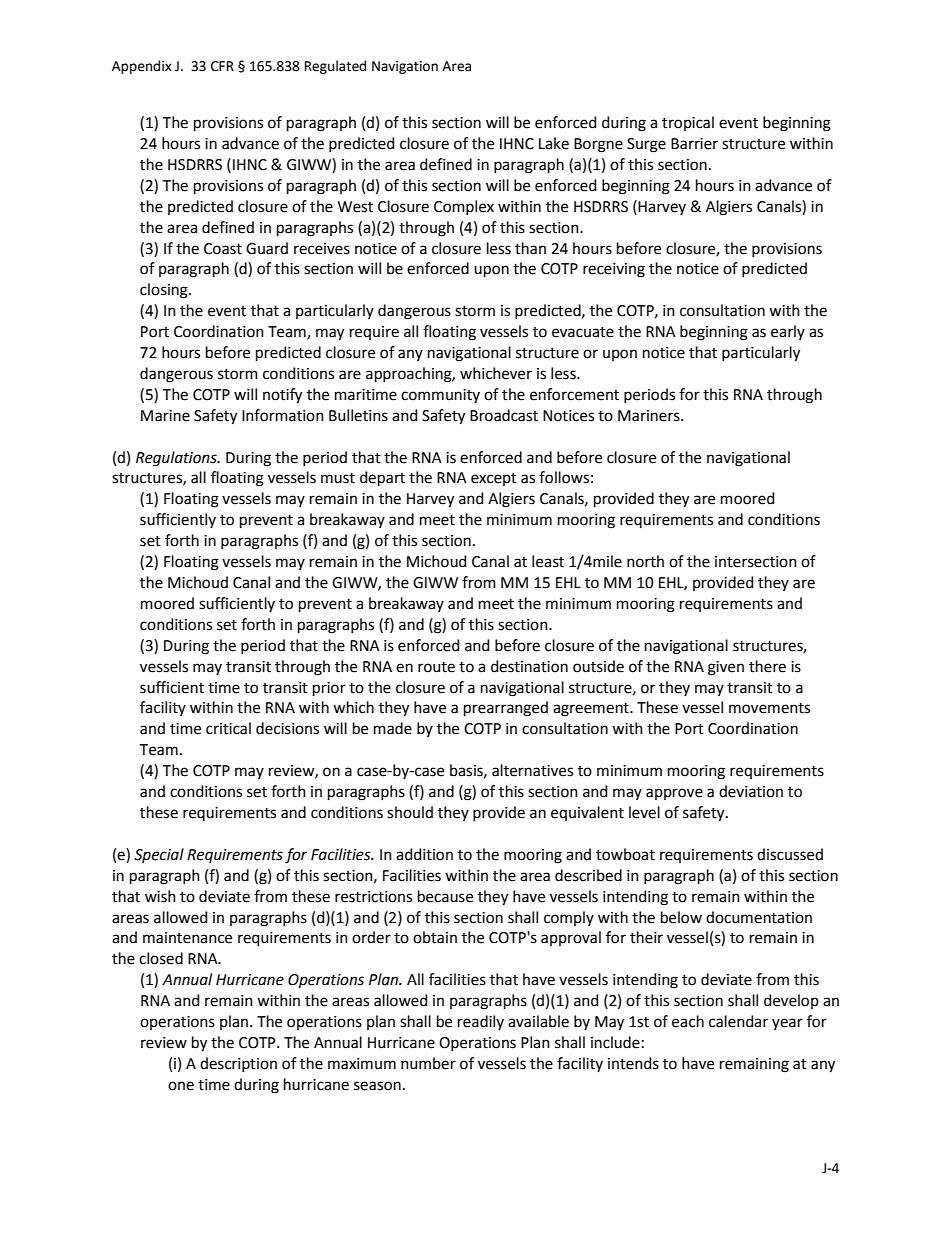 The height and width of the screenshot is (1233, 952). I want to click on Regulations, so click(177, 459).
